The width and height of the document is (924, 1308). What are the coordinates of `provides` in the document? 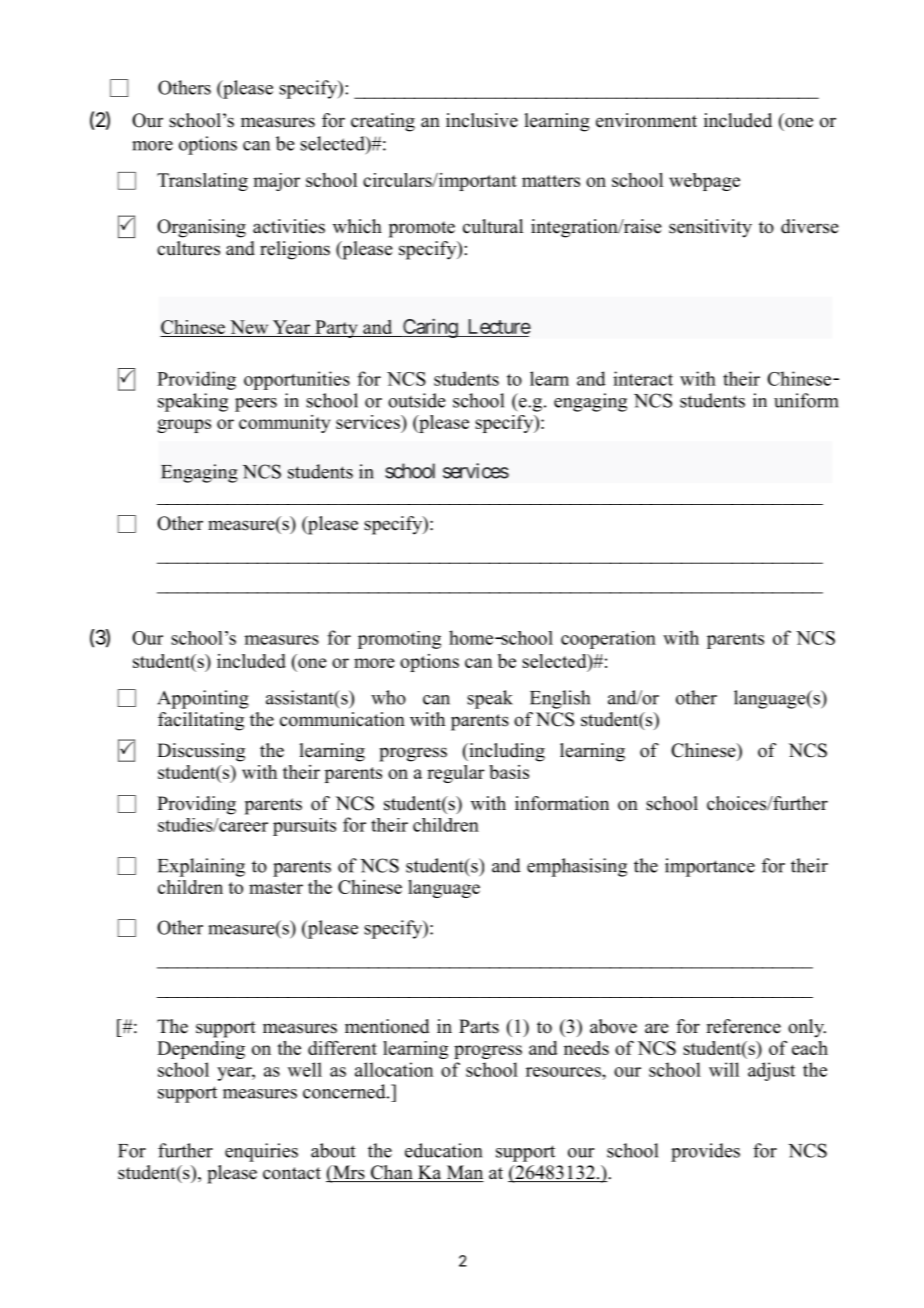 It's located at (705, 1152).
